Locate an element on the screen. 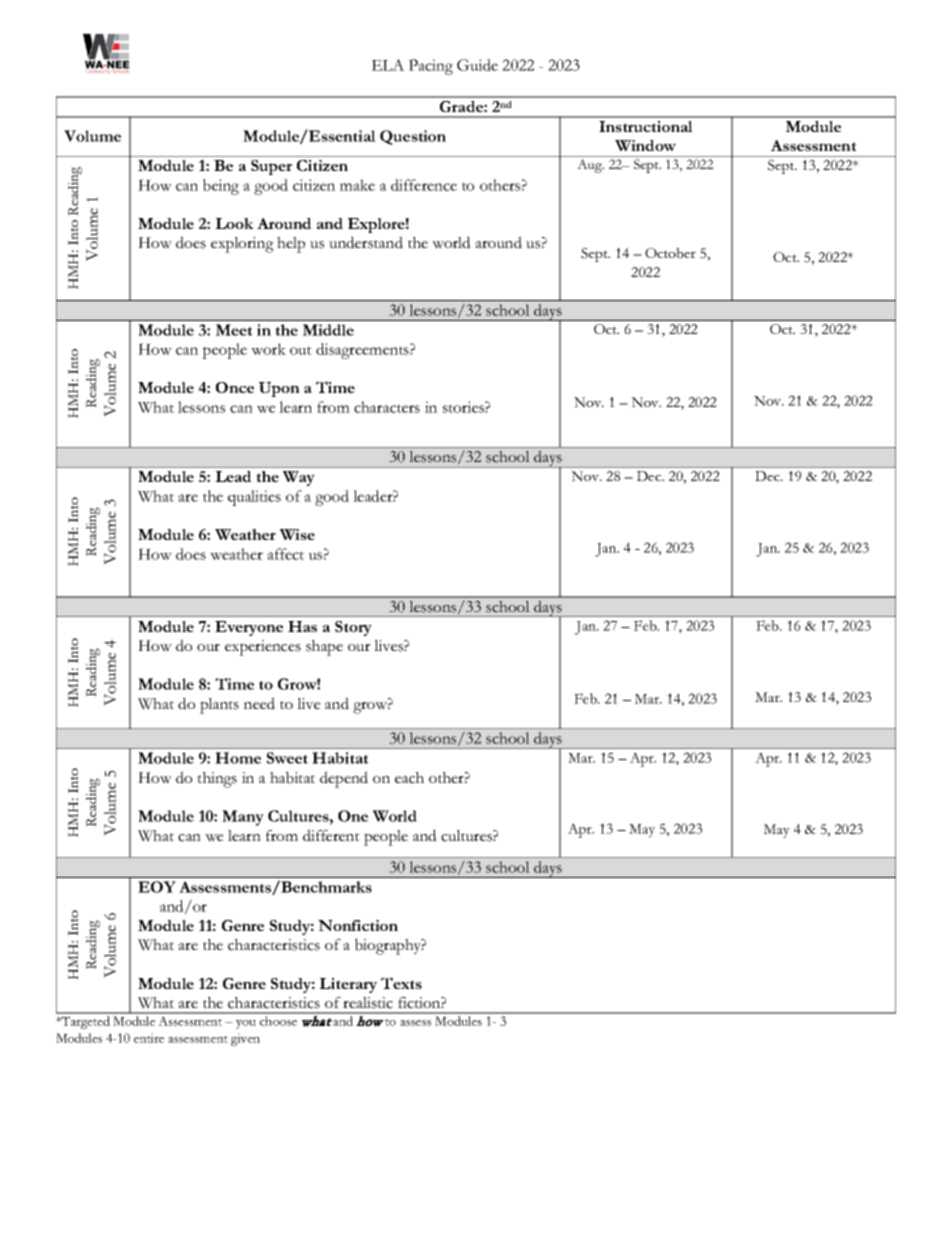 This screenshot has width=952, height=1233. each is located at coordinates (409, 778).
